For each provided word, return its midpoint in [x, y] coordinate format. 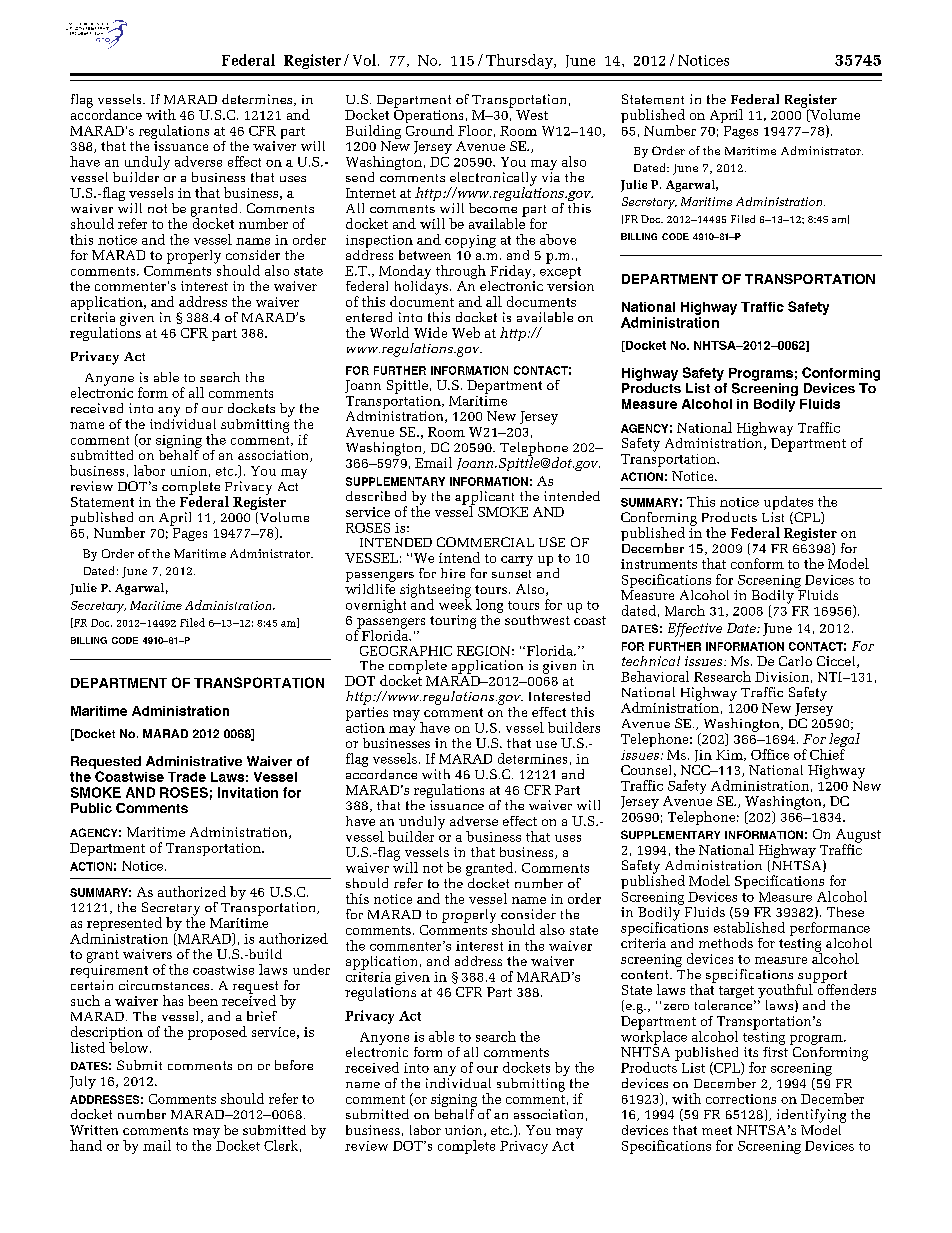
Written [94, 1130]
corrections [741, 1099]
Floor [475, 130]
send [360, 177]
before [294, 1065]
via [551, 177]
